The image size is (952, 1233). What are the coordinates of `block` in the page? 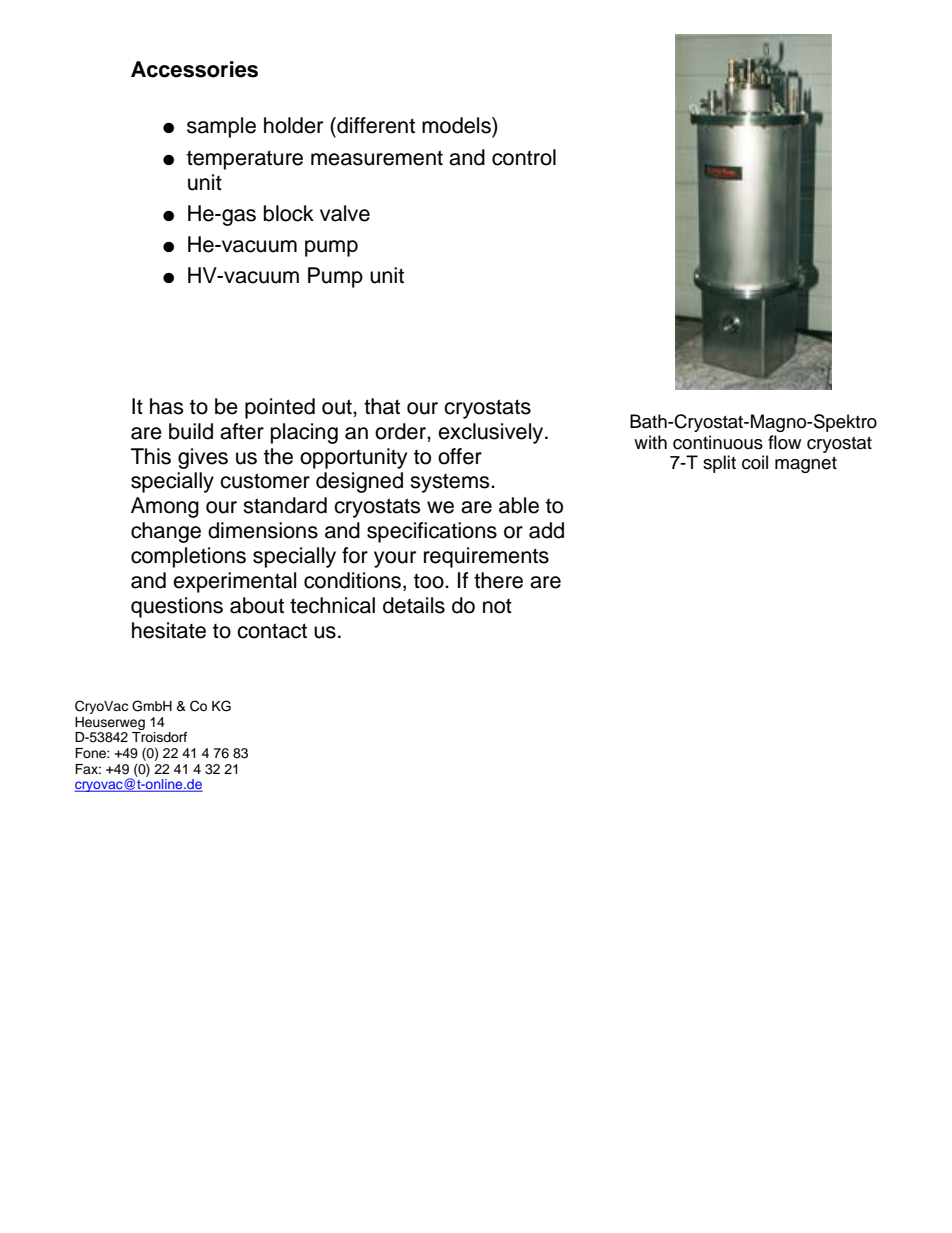 It's located at (289, 213).
